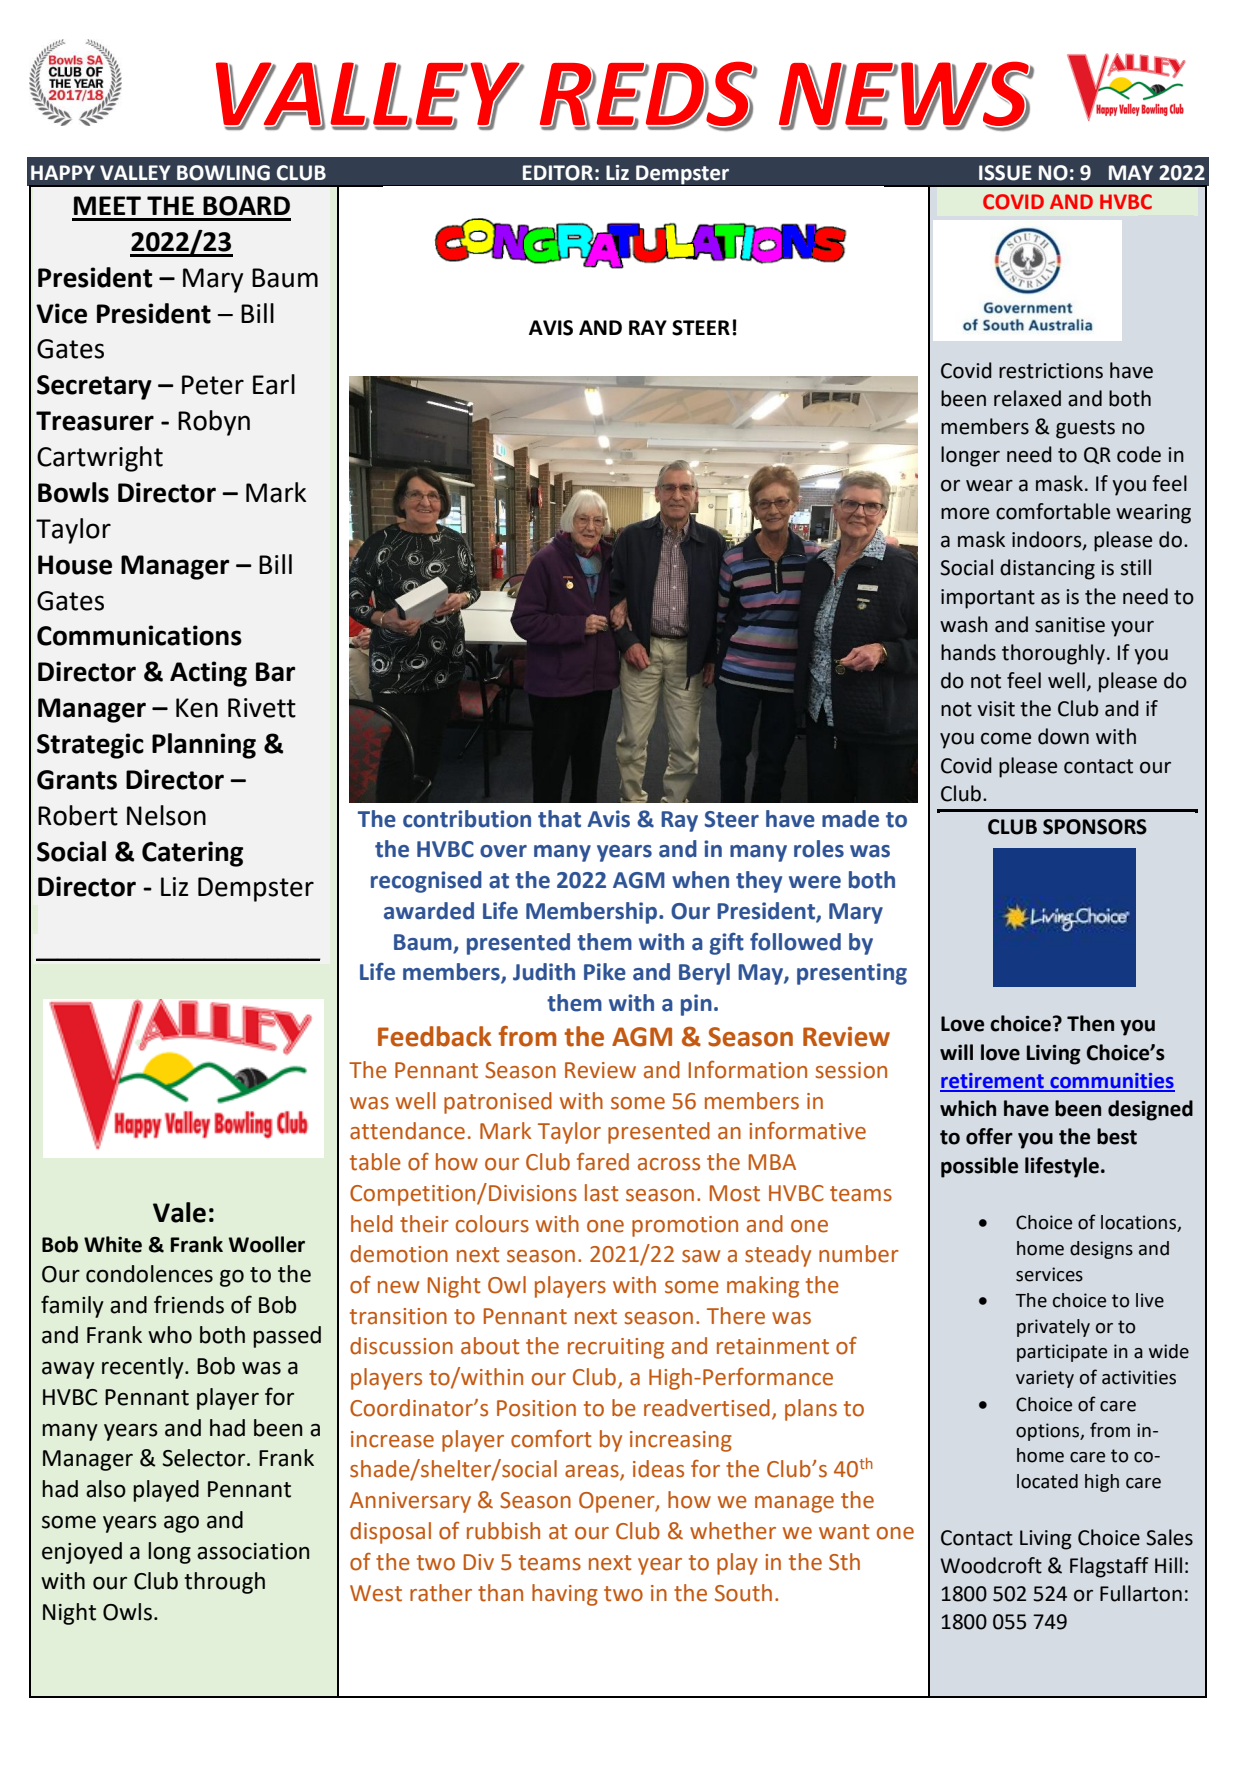  What do you see at coordinates (1005, 173) in the page?
I see `ISSUE` at bounding box center [1005, 173].
